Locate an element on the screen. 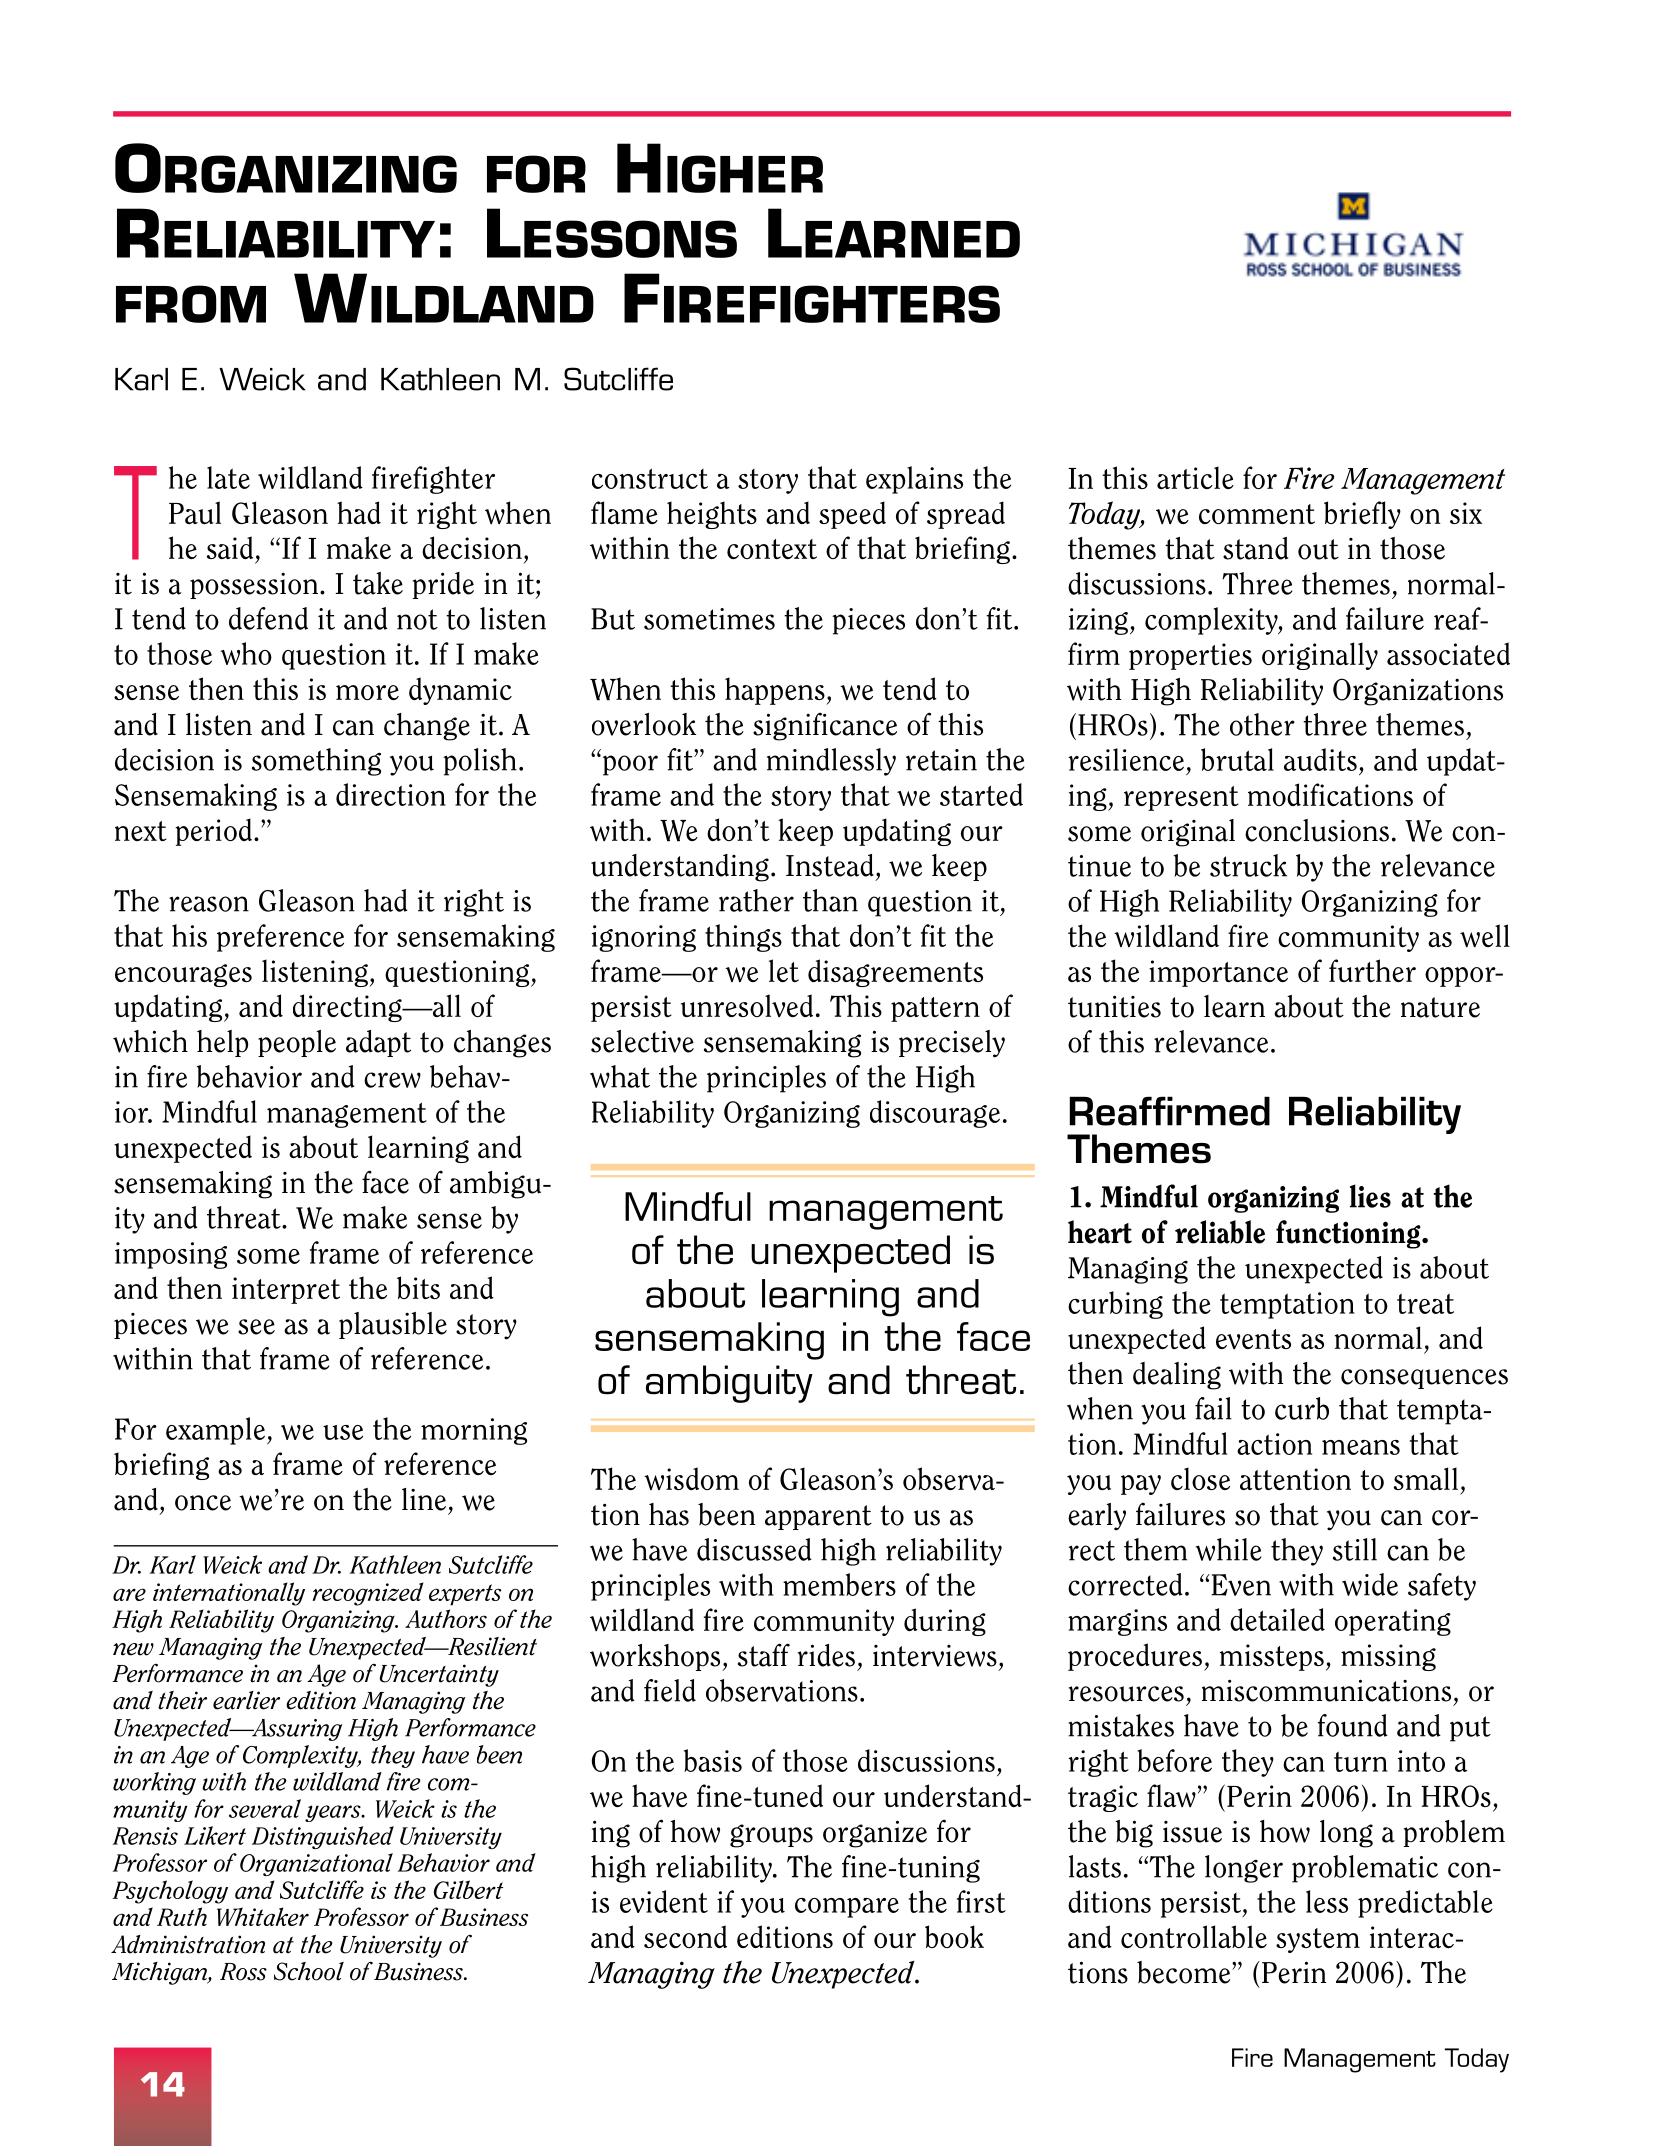 The image size is (1658, 2146). Instead is located at coordinates (830, 865).
